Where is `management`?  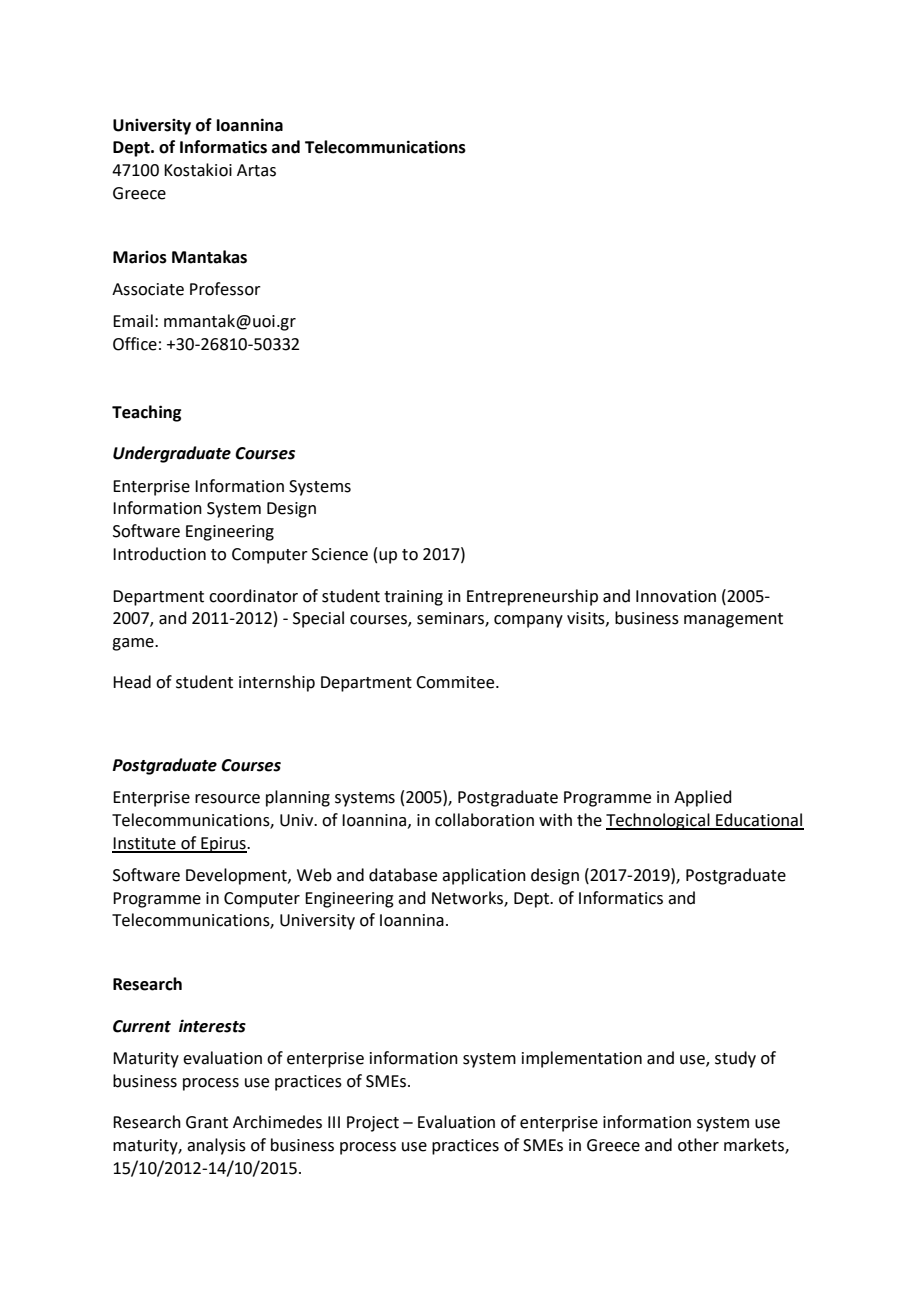 management is located at coordinates (733, 620).
